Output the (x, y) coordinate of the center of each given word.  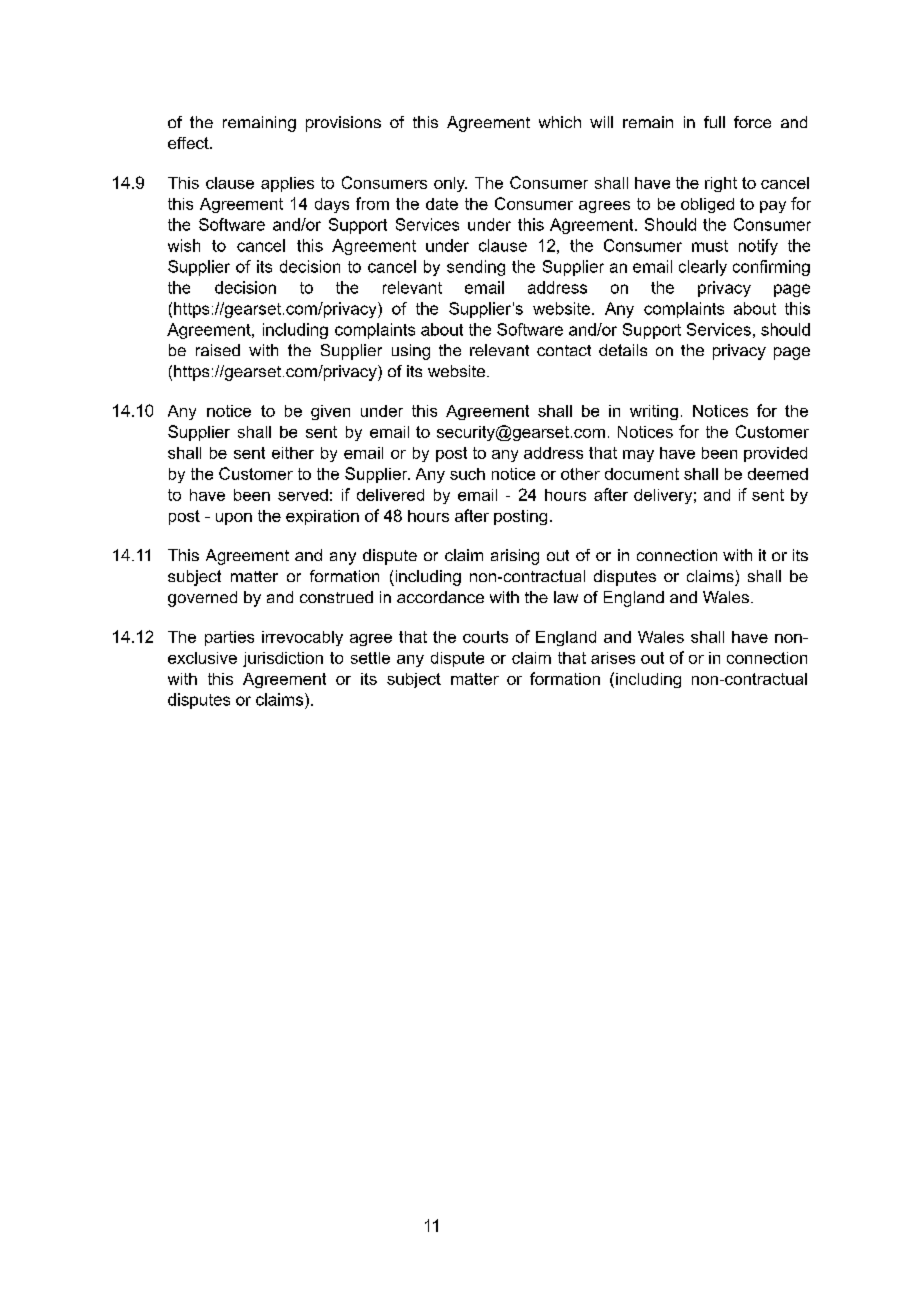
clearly (703, 268)
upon (234, 519)
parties (229, 638)
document (642, 474)
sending (476, 268)
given (330, 412)
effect (189, 143)
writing (654, 412)
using (411, 352)
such (467, 474)
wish (184, 245)
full (714, 122)
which (560, 122)
